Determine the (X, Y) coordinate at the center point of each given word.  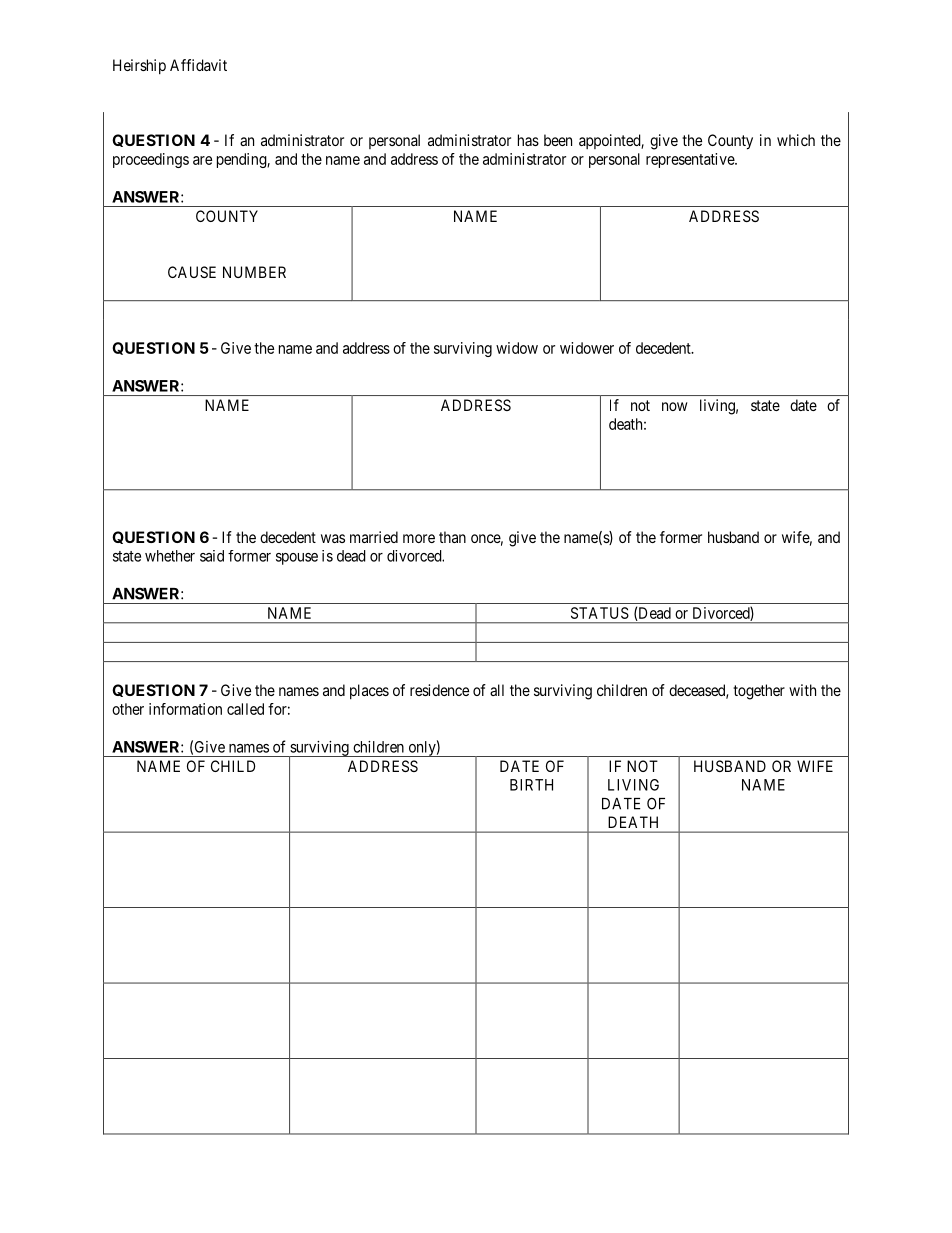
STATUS (600, 613)
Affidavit (198, 65)
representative (691, 160)
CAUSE (192, 272)
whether (170, 556)
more (419, 538)
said (212, 556)
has (528, 140)
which (796, 140)
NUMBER (254, 272)
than (452, 537)
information (185, 709)
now (675, 406)
